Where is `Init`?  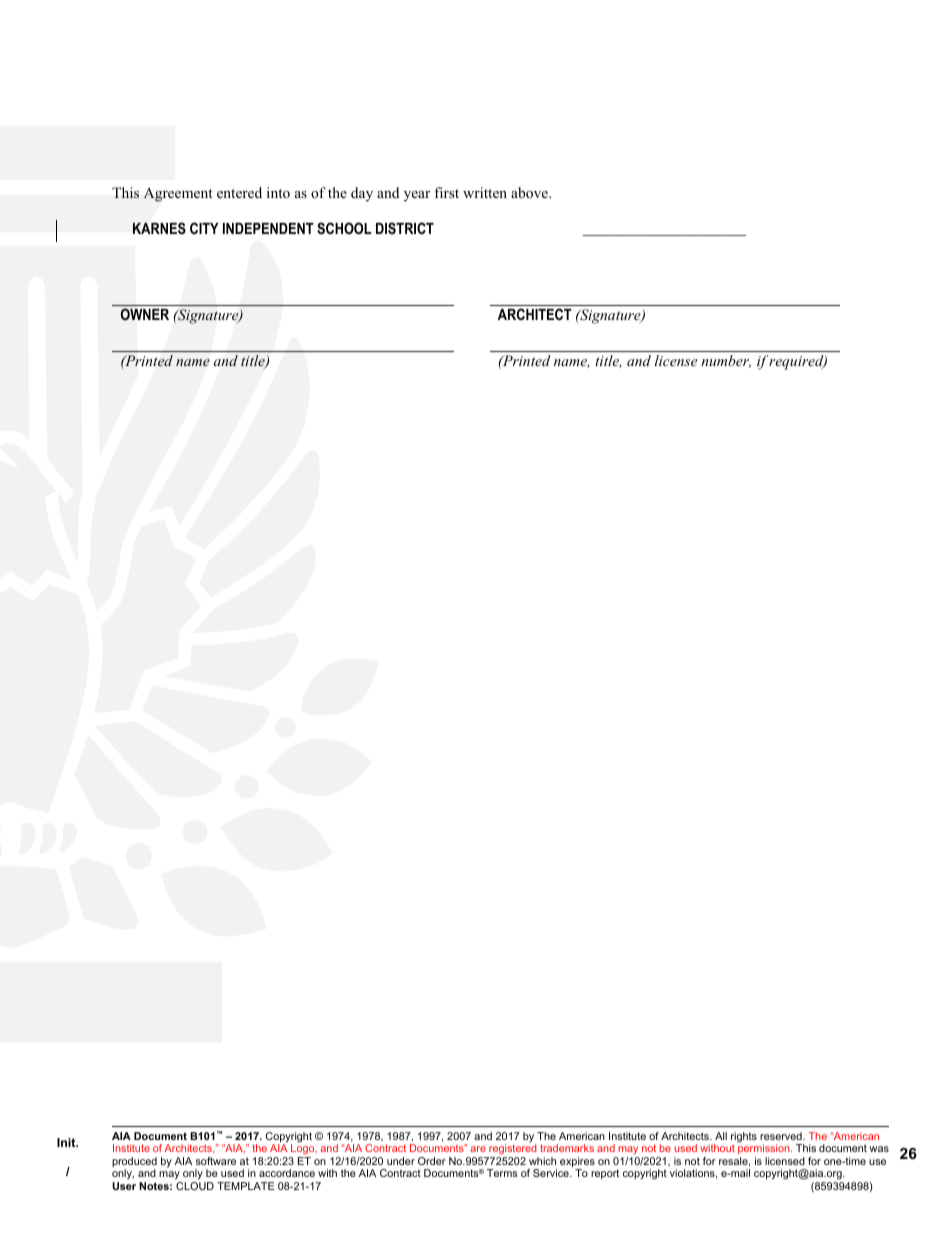
Init is located at coordinates (67, 1142).
